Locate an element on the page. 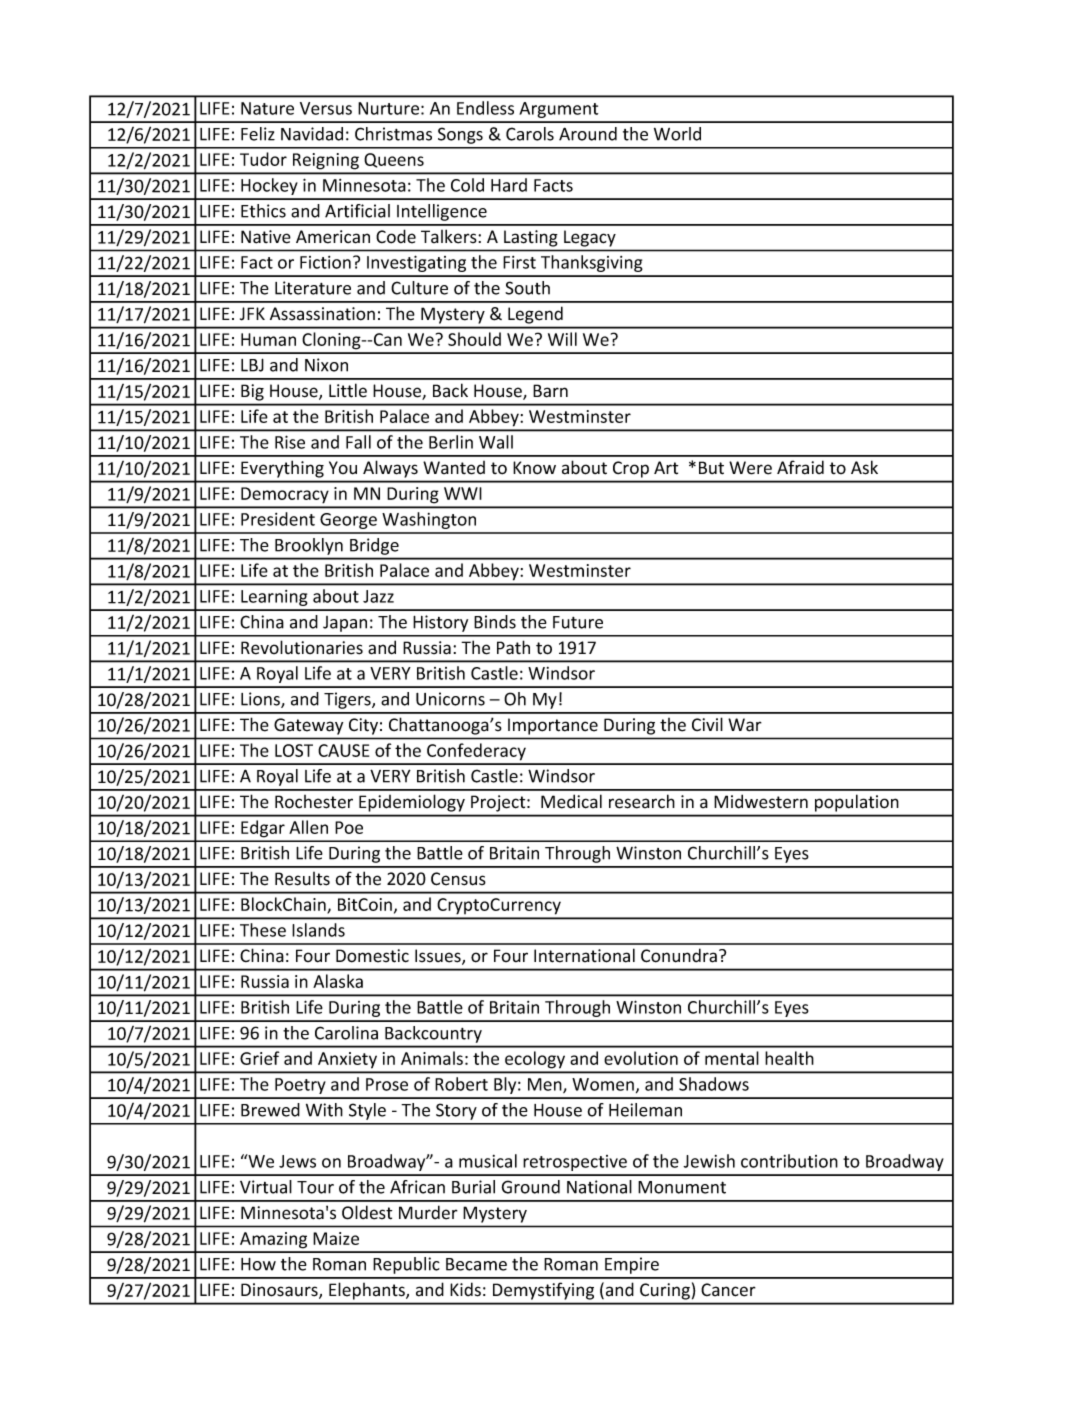 This page has width=1083, height=1401. Importance is located at coordinates (553, 727).
